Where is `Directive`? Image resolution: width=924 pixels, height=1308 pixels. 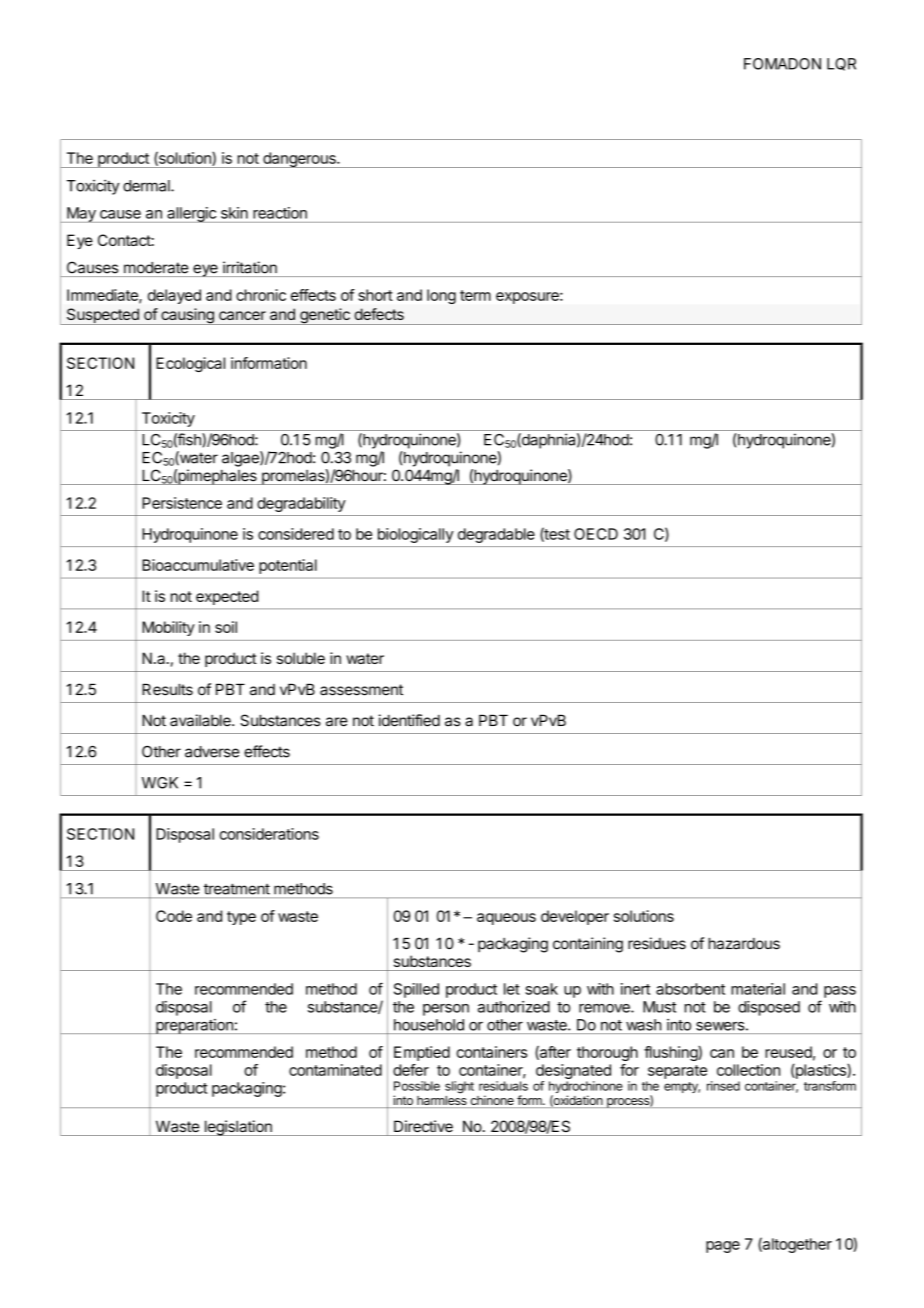
Directive is located at coordinates (423, 1126).
